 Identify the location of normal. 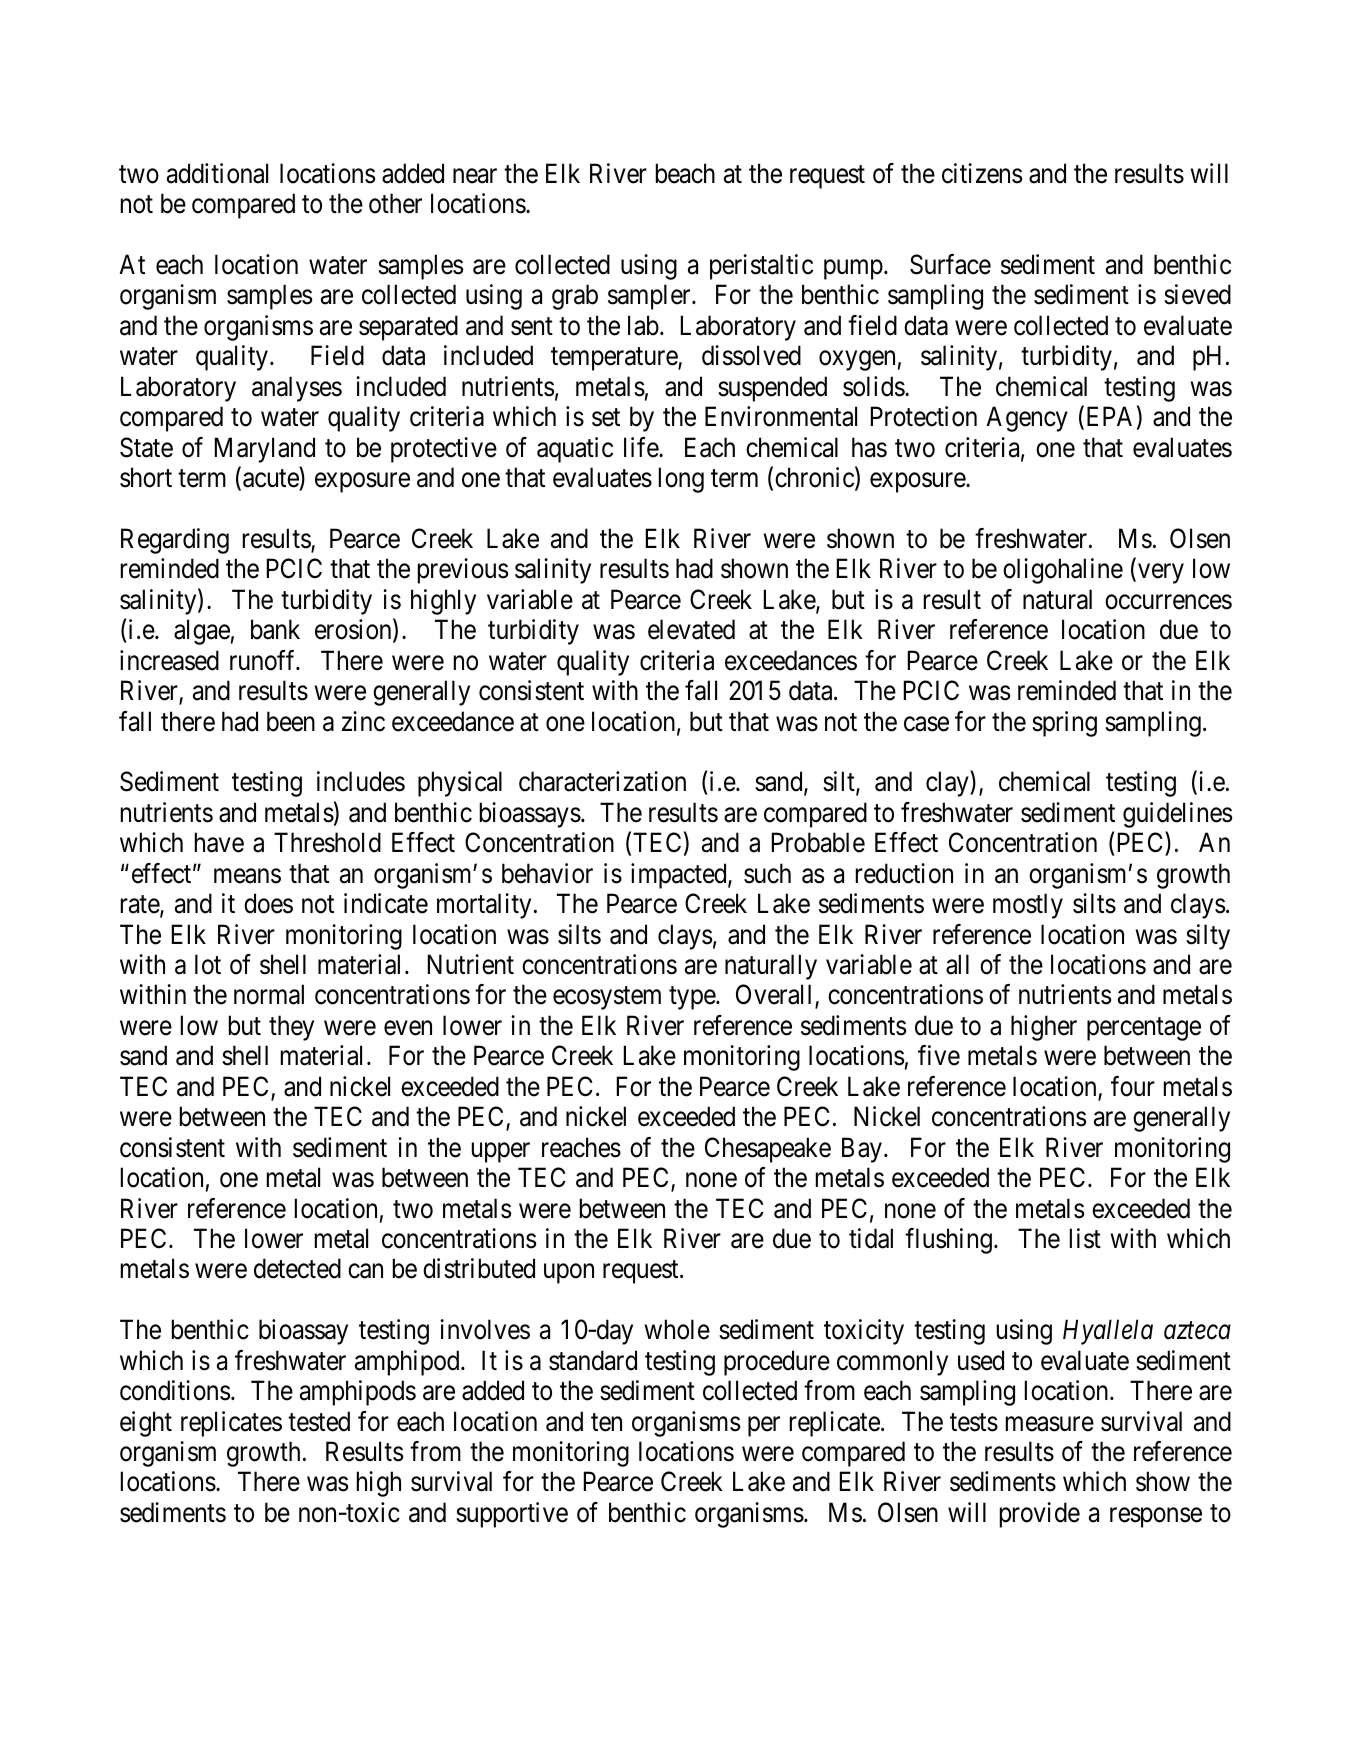
(269, 994).
